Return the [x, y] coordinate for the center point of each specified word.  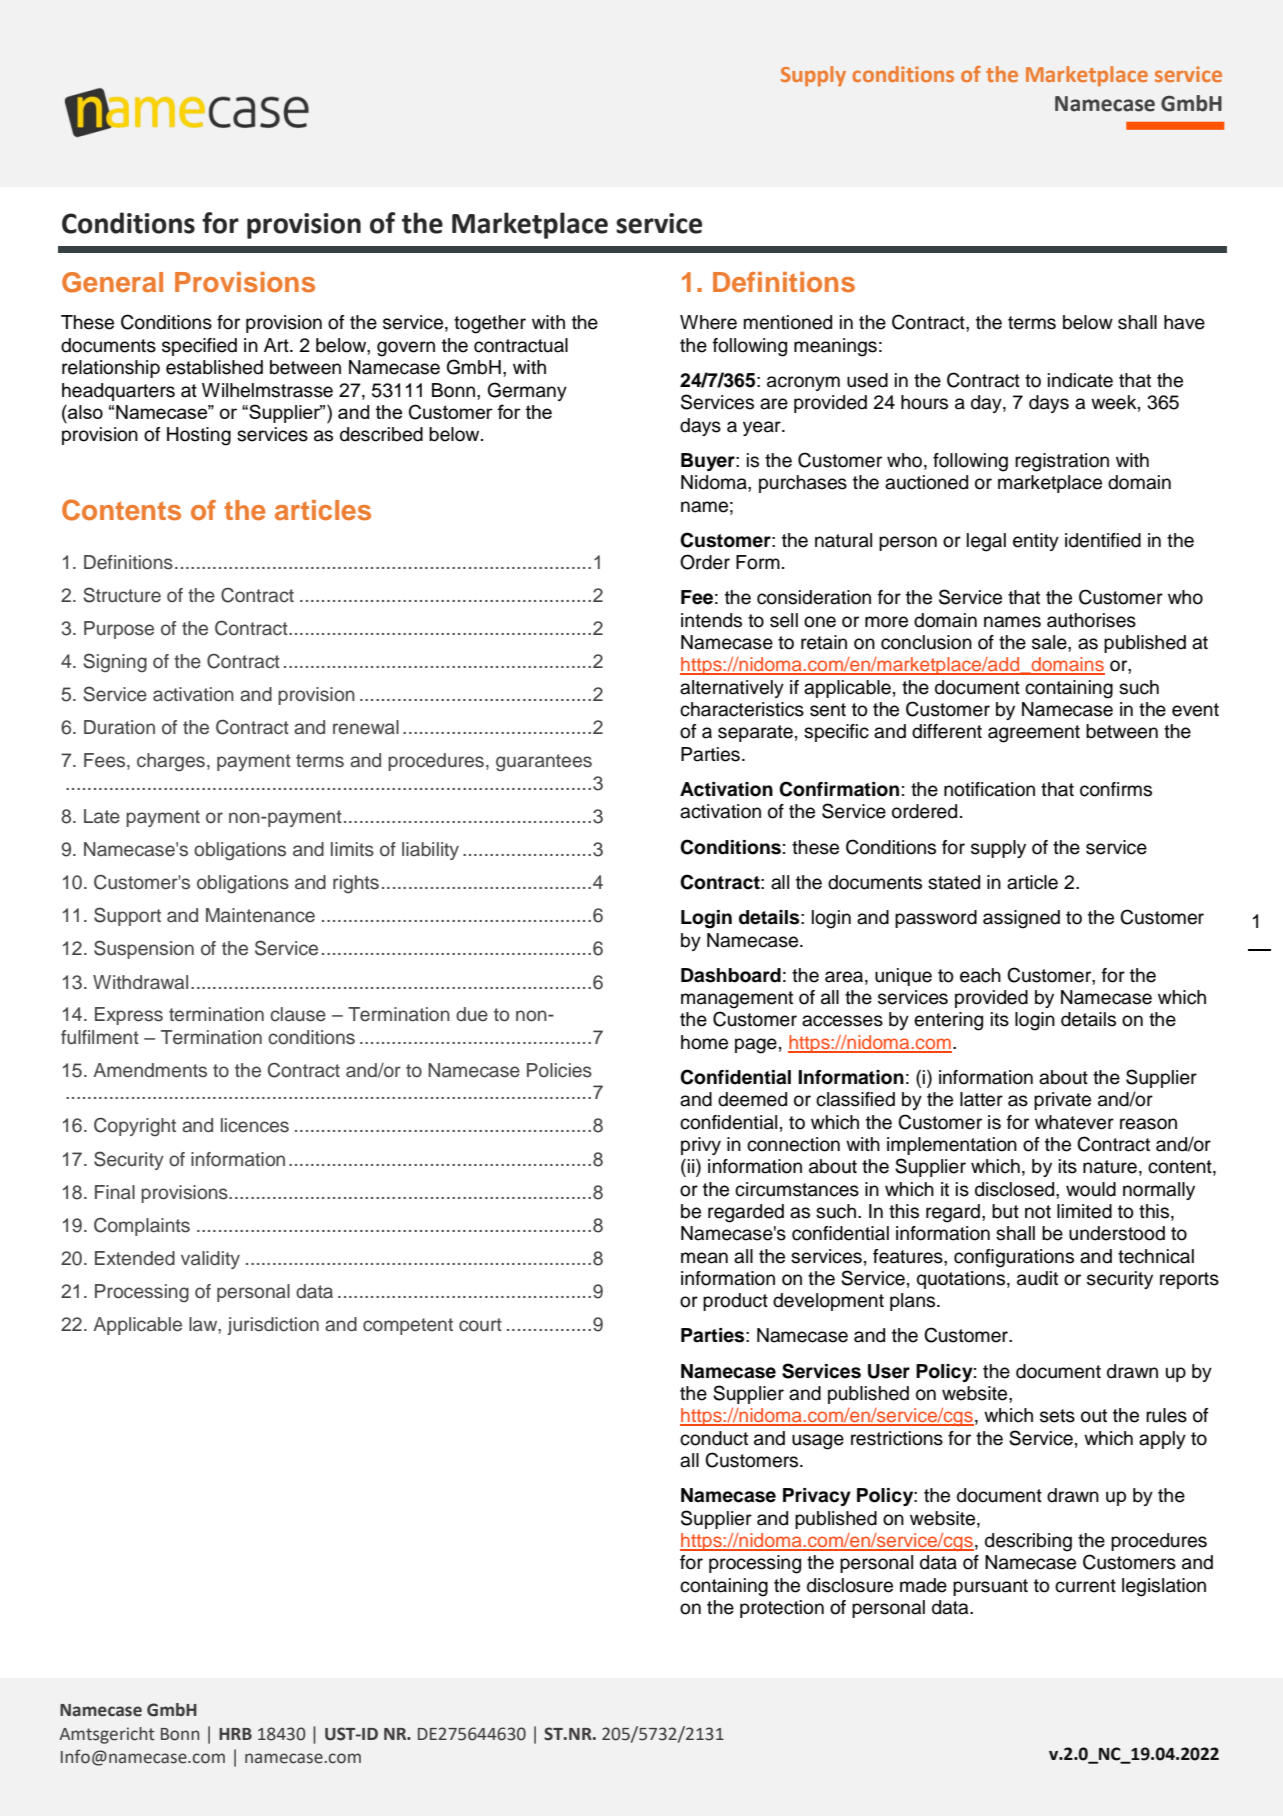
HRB [235, 1734]
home [704, 1042]
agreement [1034, 734]
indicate [1080, 380]
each [980, 975]
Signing [115, 663]
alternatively [732, 689]
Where [708, 322]
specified [199, 347]
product [735, 1302]
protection [782, 1609]
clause [298, 1014]
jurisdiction [273, 1326]
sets [1057, 1416]
